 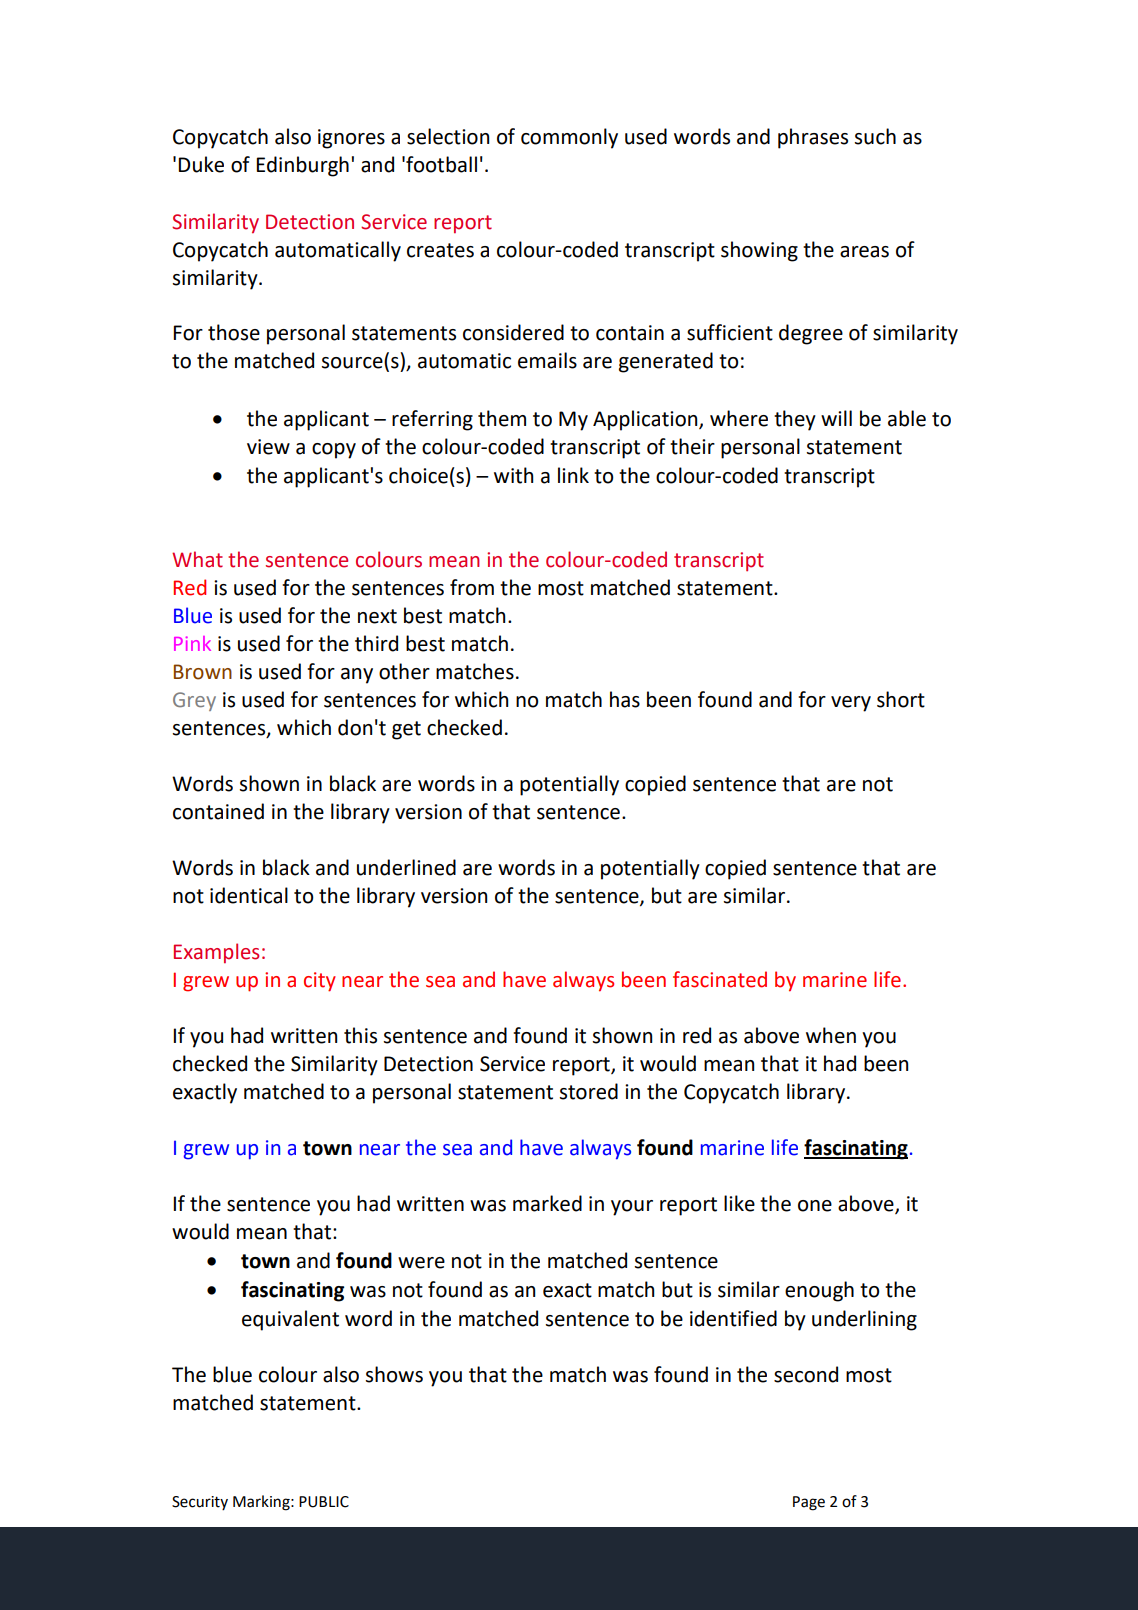 I want to click on identical, so click(x=249, y=895).
